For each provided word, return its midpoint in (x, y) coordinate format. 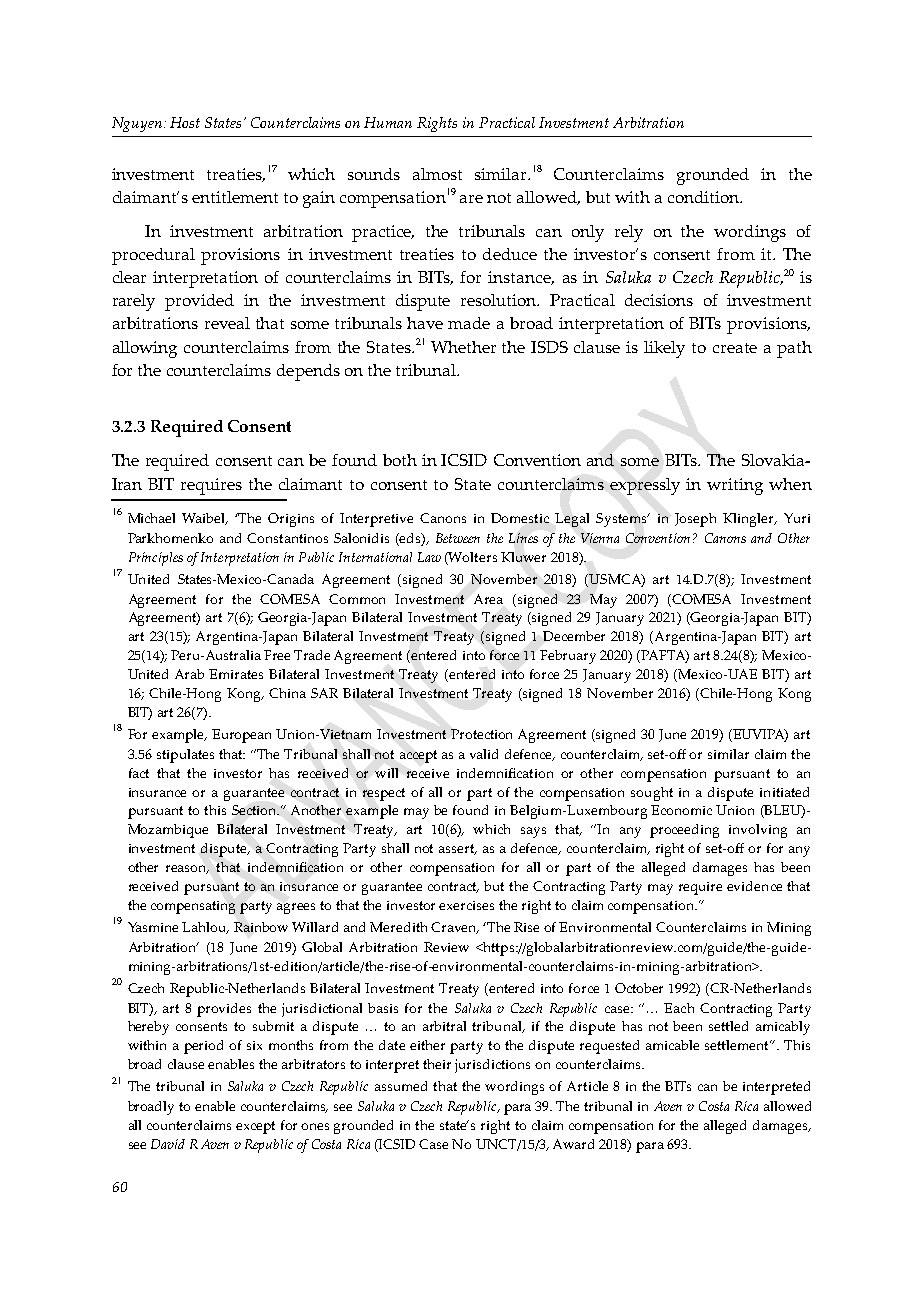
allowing (145, 349)
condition (704, 197)
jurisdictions (492, 1066)
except (255, 1127)
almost (437, 174)
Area (488, 599)
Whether (463, 347)
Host (185, 122)
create (735, 348)
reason (187, 869)
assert (458, 849)
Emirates (236, 674)
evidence (754, 886)
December (574, 636)
